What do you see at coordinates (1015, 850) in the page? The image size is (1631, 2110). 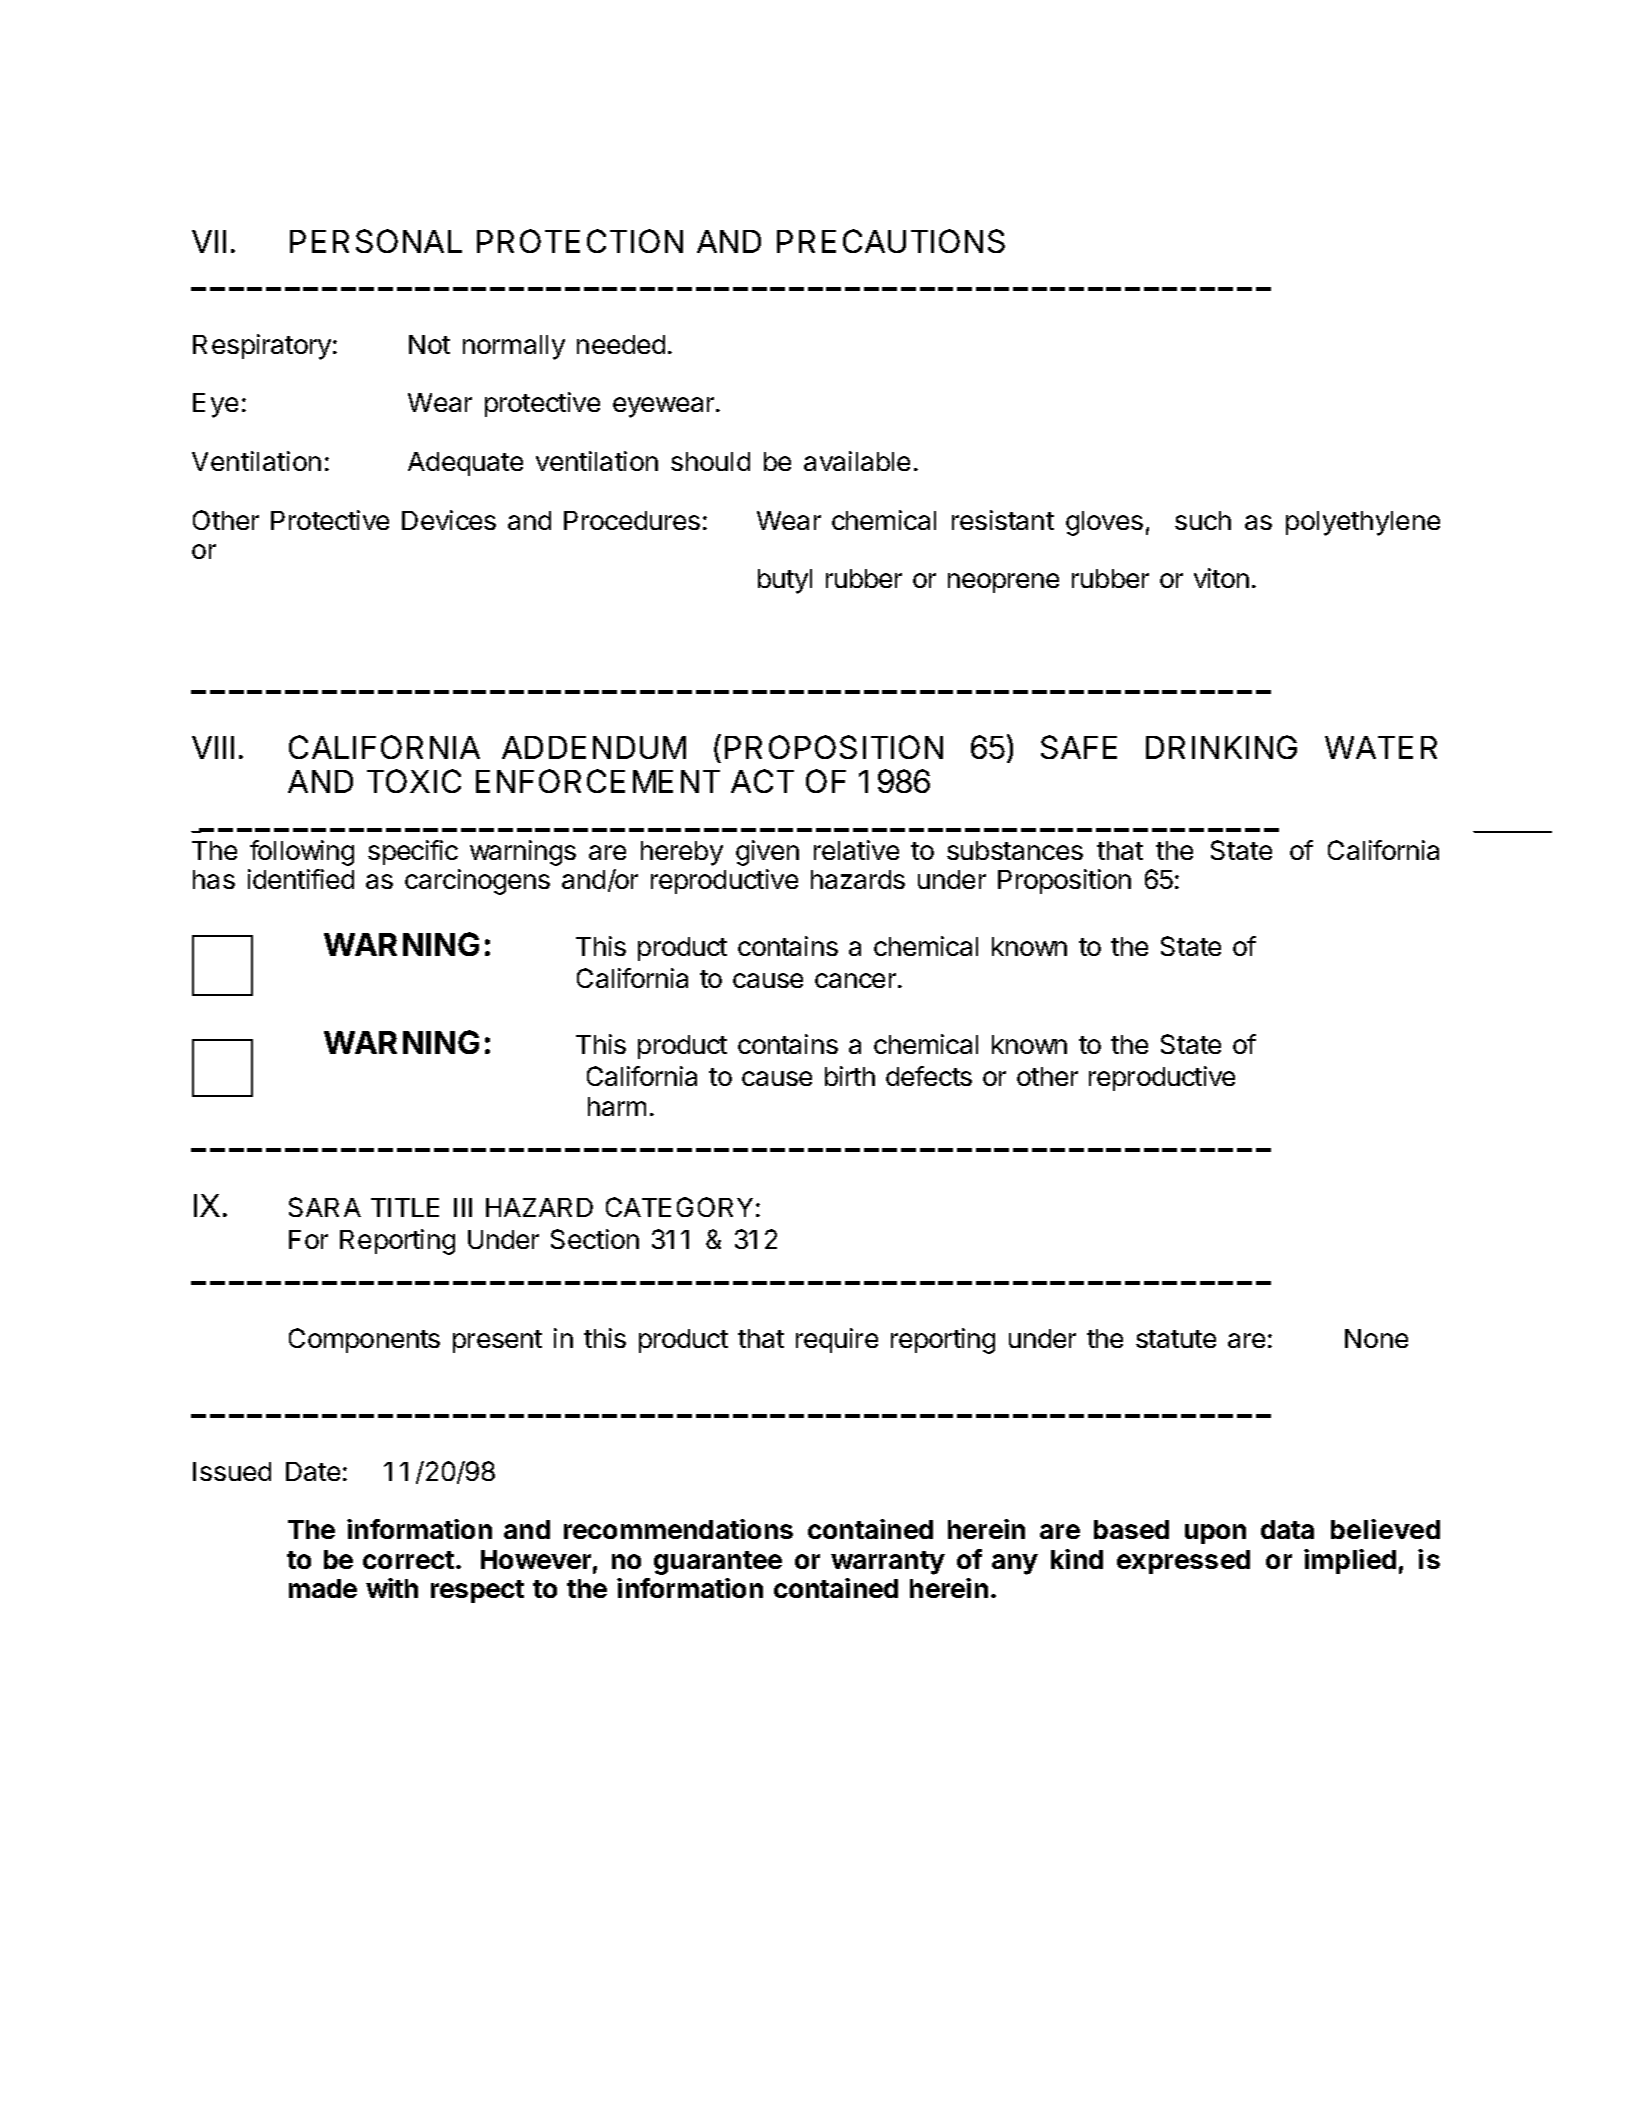 I see `substances` at bounding box center [1015, 850].
